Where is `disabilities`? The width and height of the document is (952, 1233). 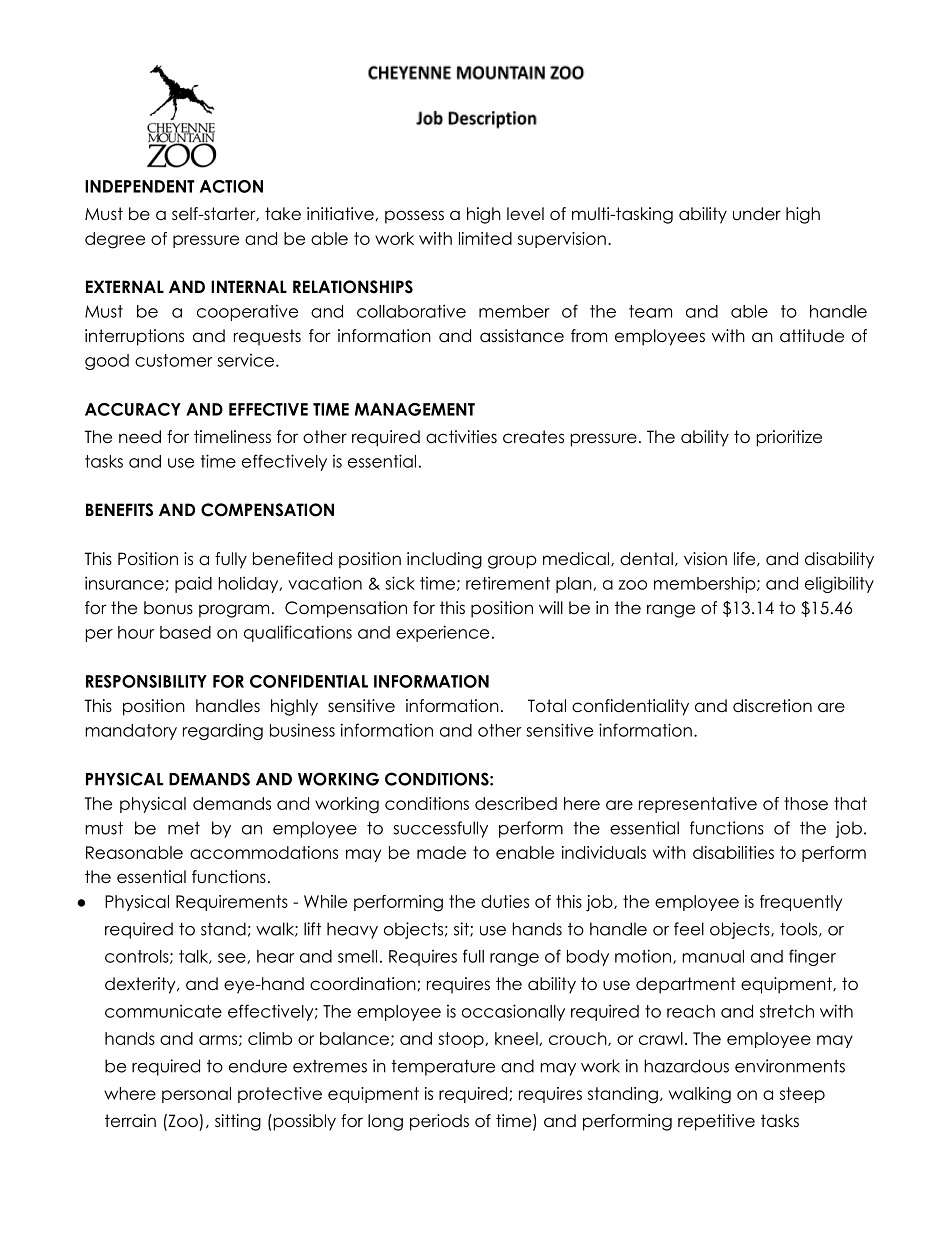 disabilities is located at coordinates (733, 852).
